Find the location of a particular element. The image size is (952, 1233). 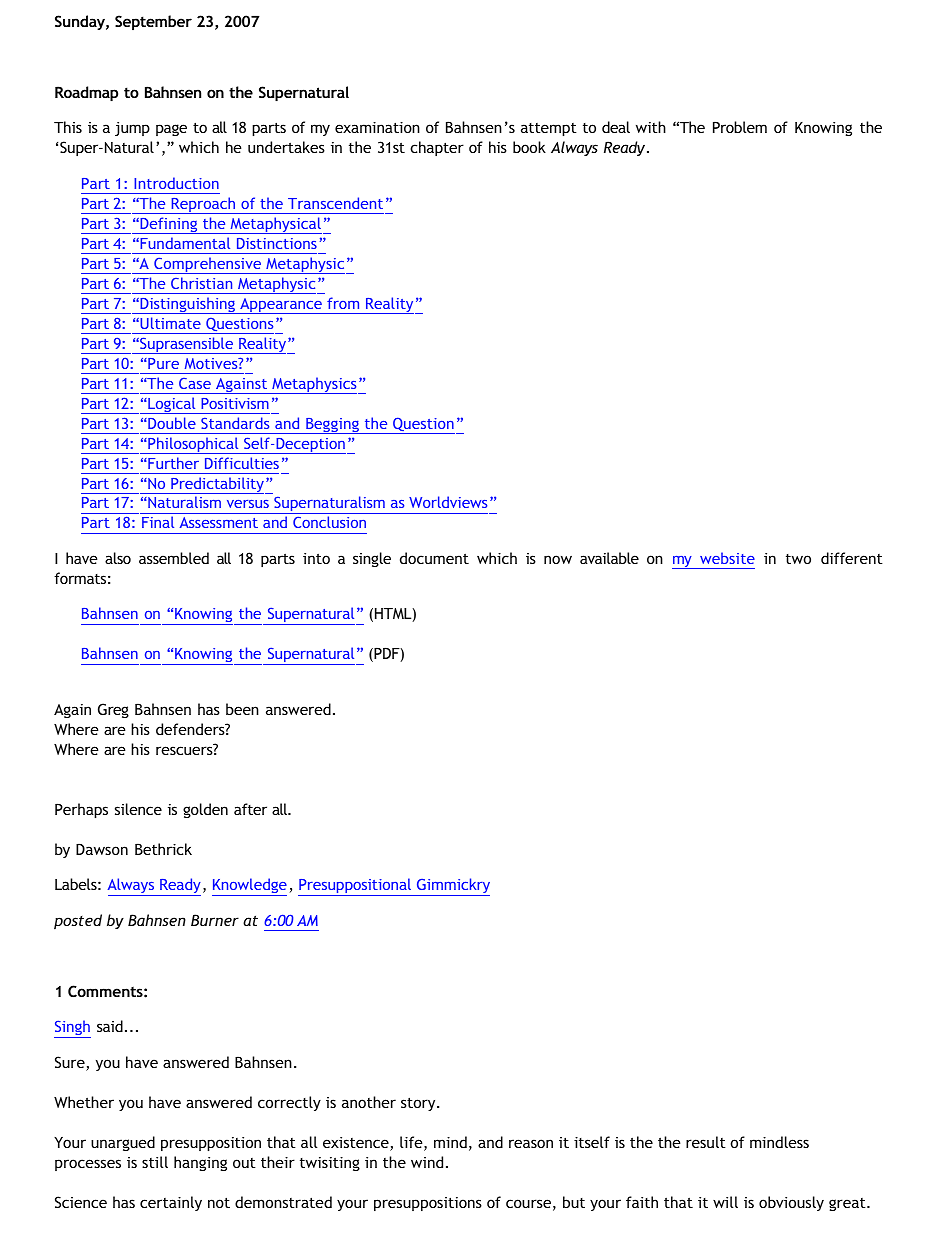

chapter is located at coordinates (437, 148).
